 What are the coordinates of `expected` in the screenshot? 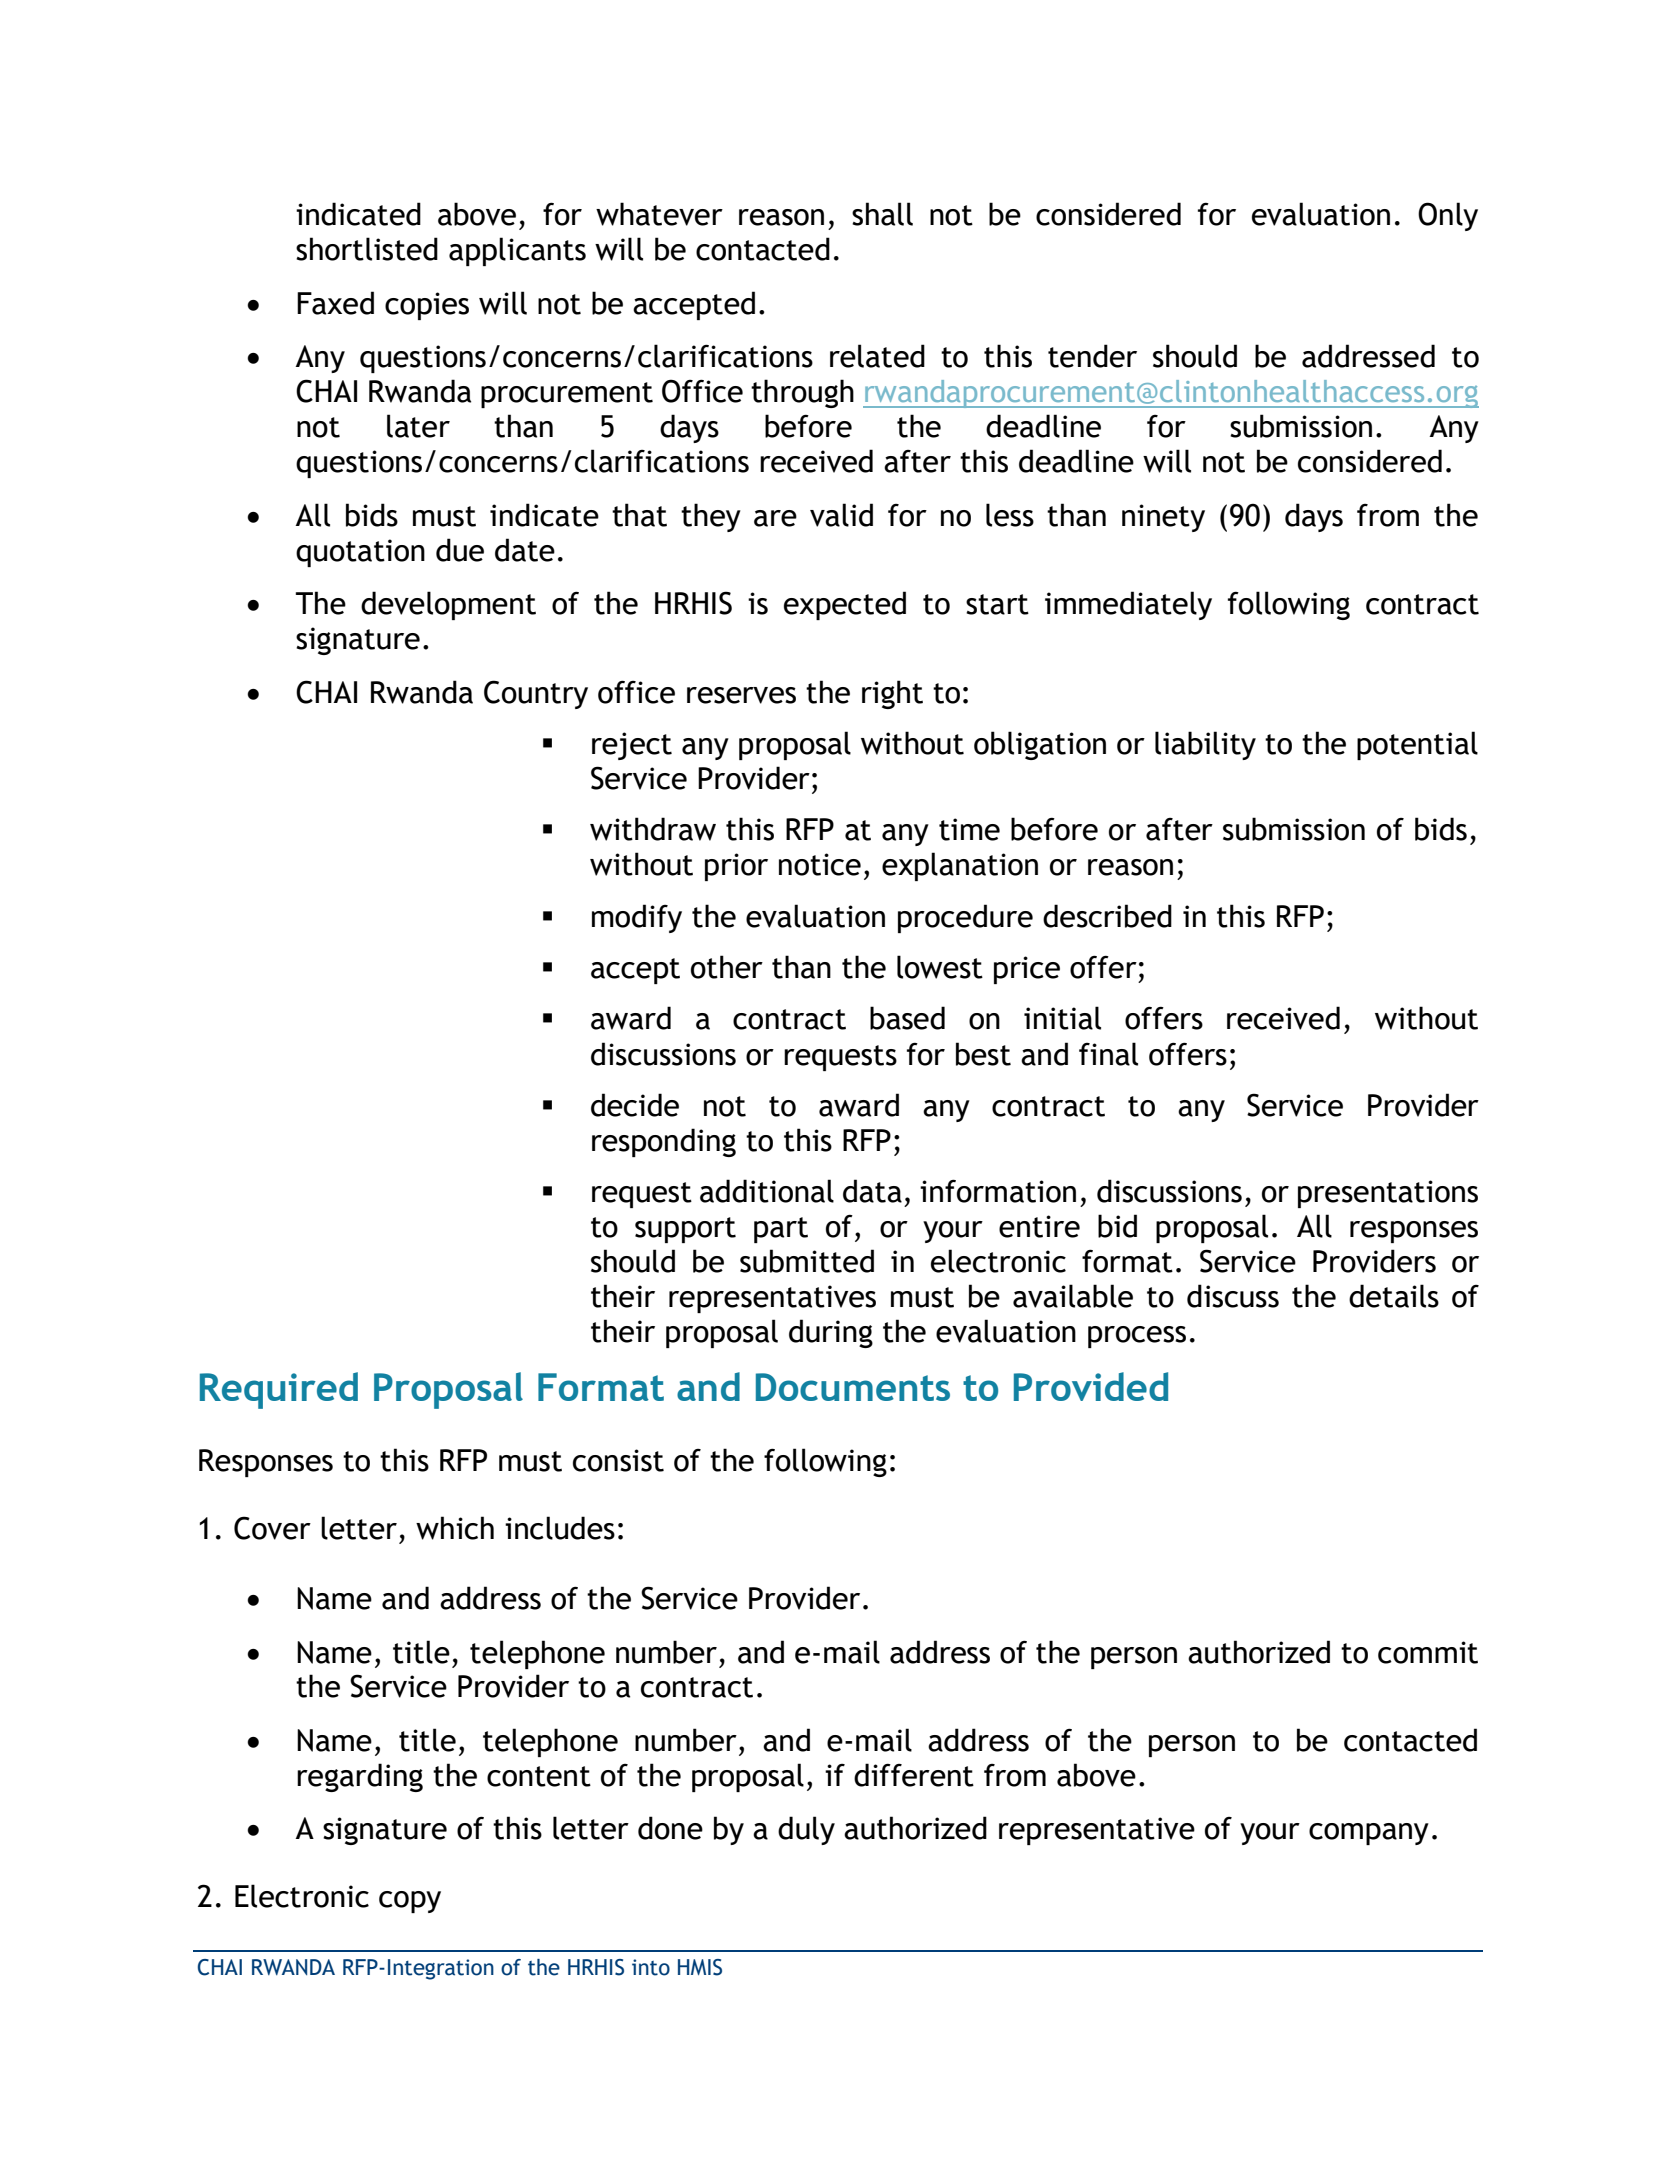 It's located at (845, 605).
